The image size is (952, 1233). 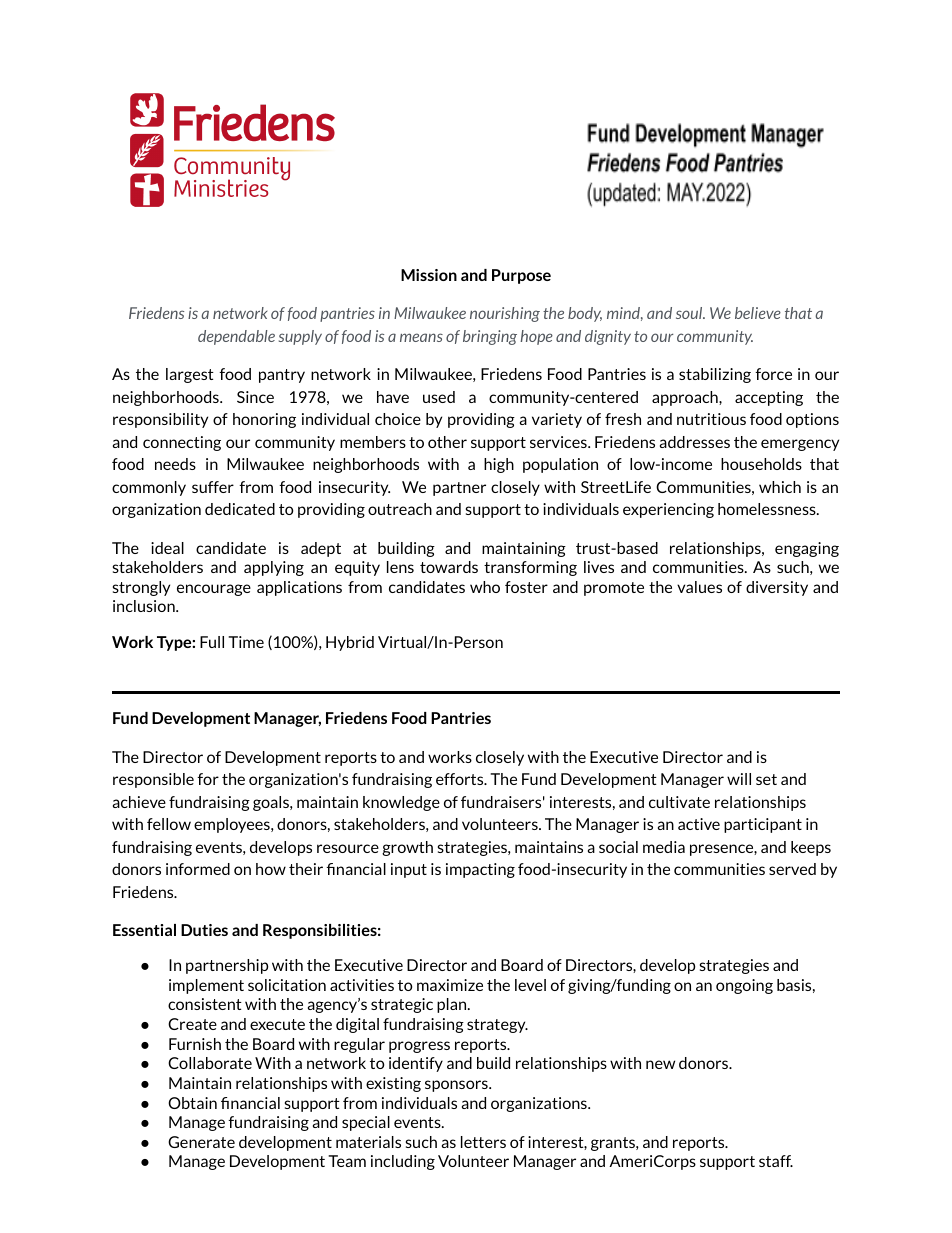 I want to click on will, so click(x=739, y=779).
